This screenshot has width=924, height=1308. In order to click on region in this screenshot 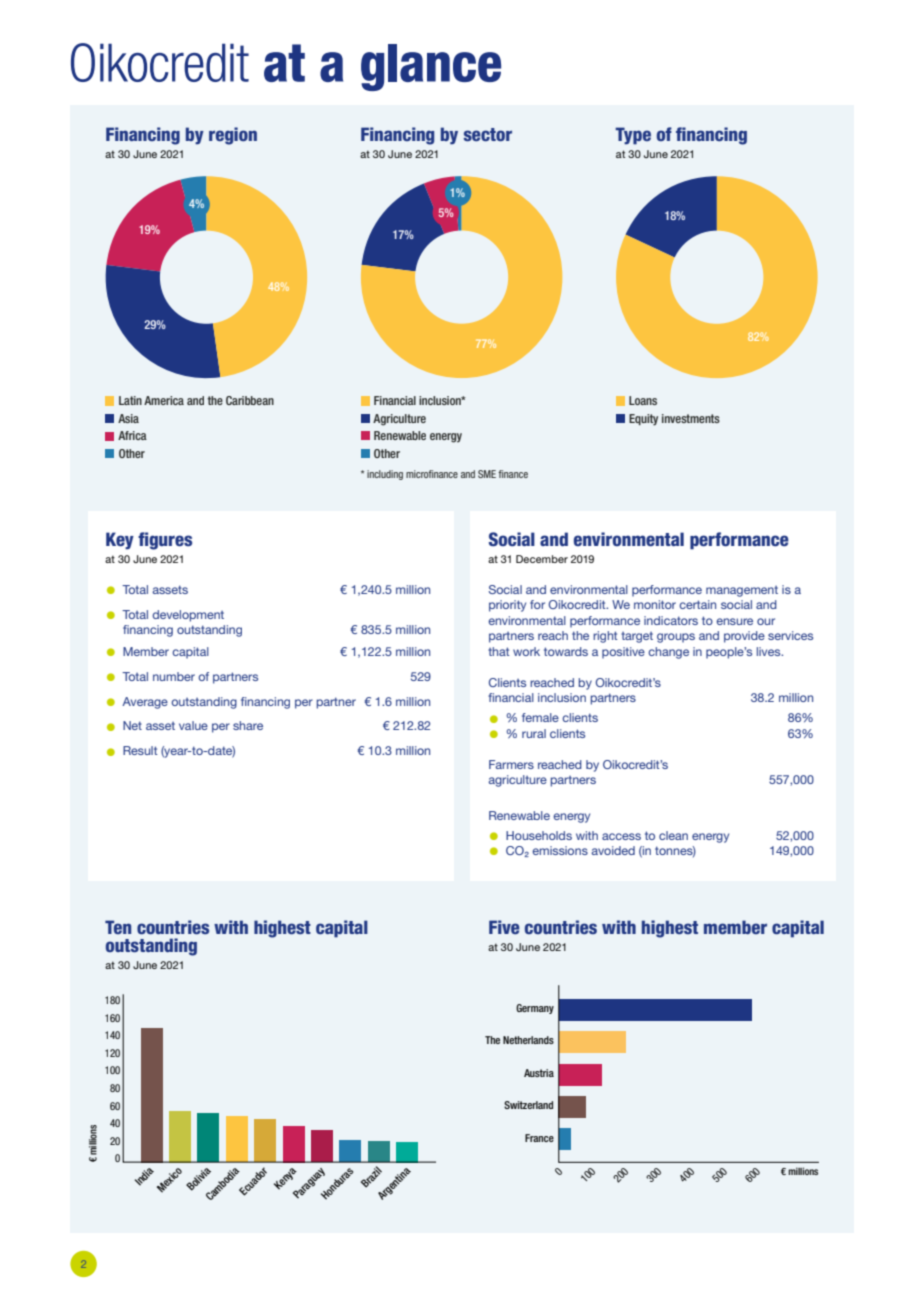, I will do `click(233, 136)`.
